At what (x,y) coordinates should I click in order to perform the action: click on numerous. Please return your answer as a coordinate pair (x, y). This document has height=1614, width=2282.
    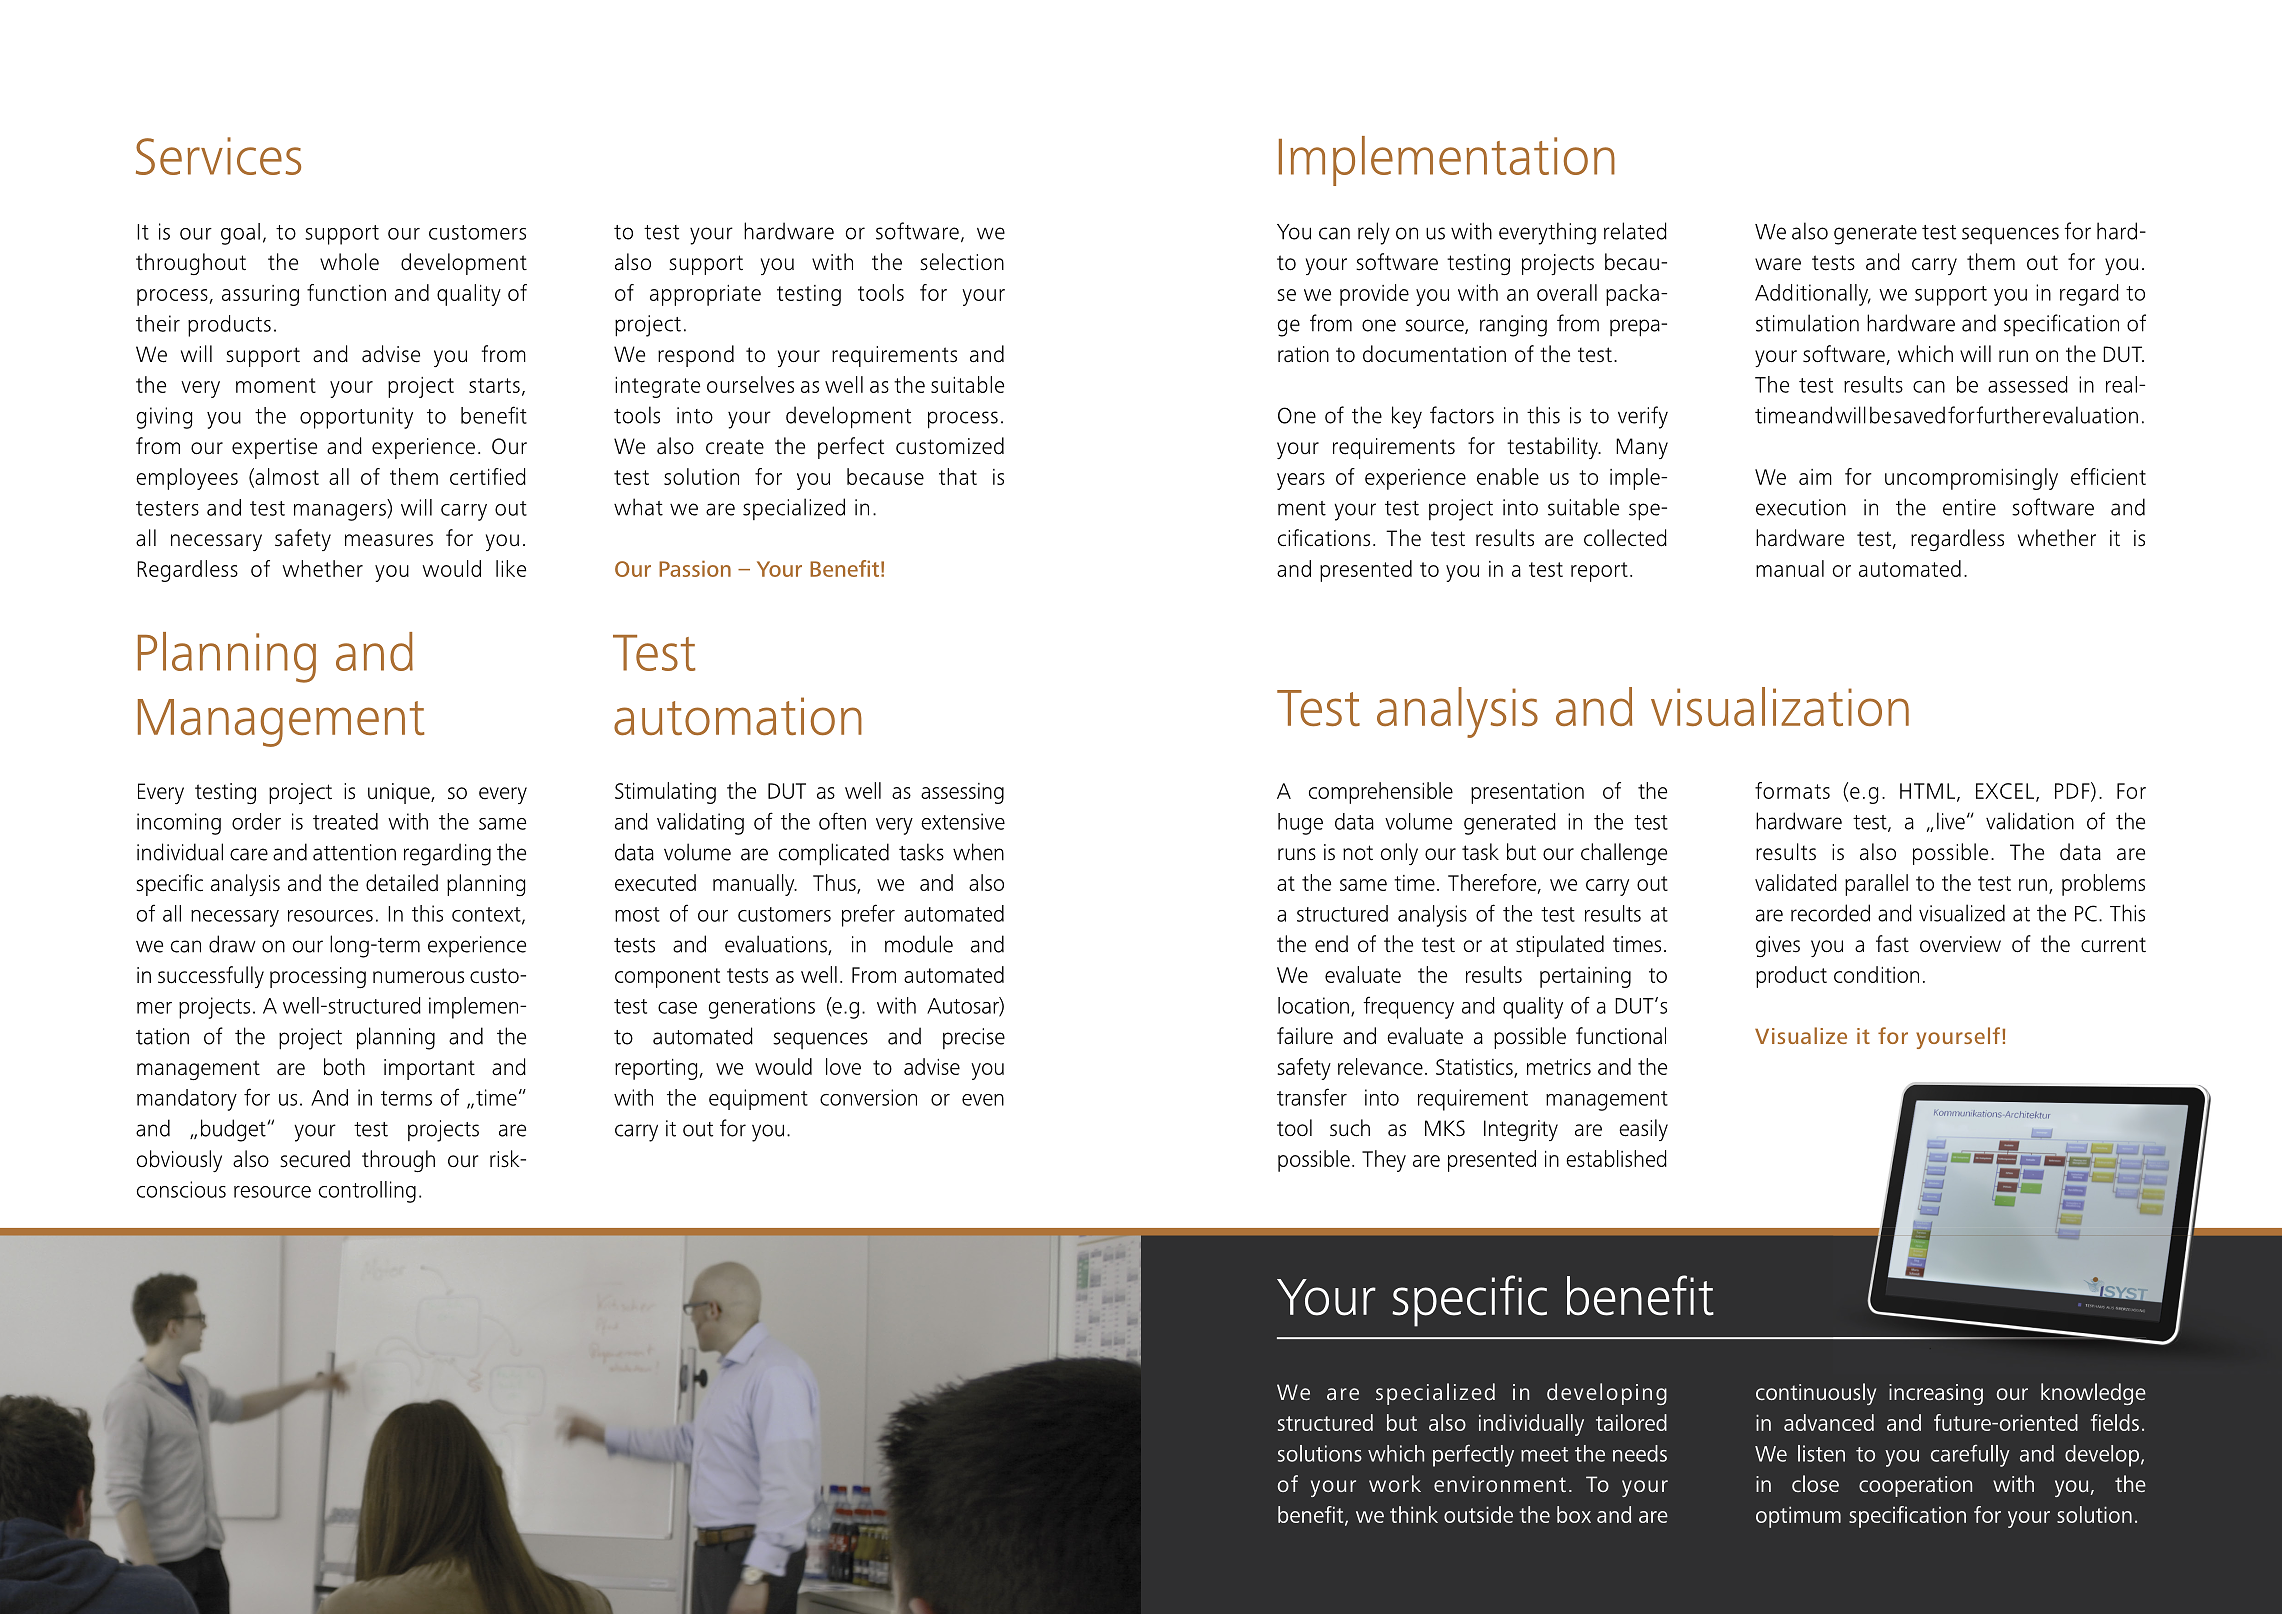
    Looking at the image, I should click on (418, 977).
